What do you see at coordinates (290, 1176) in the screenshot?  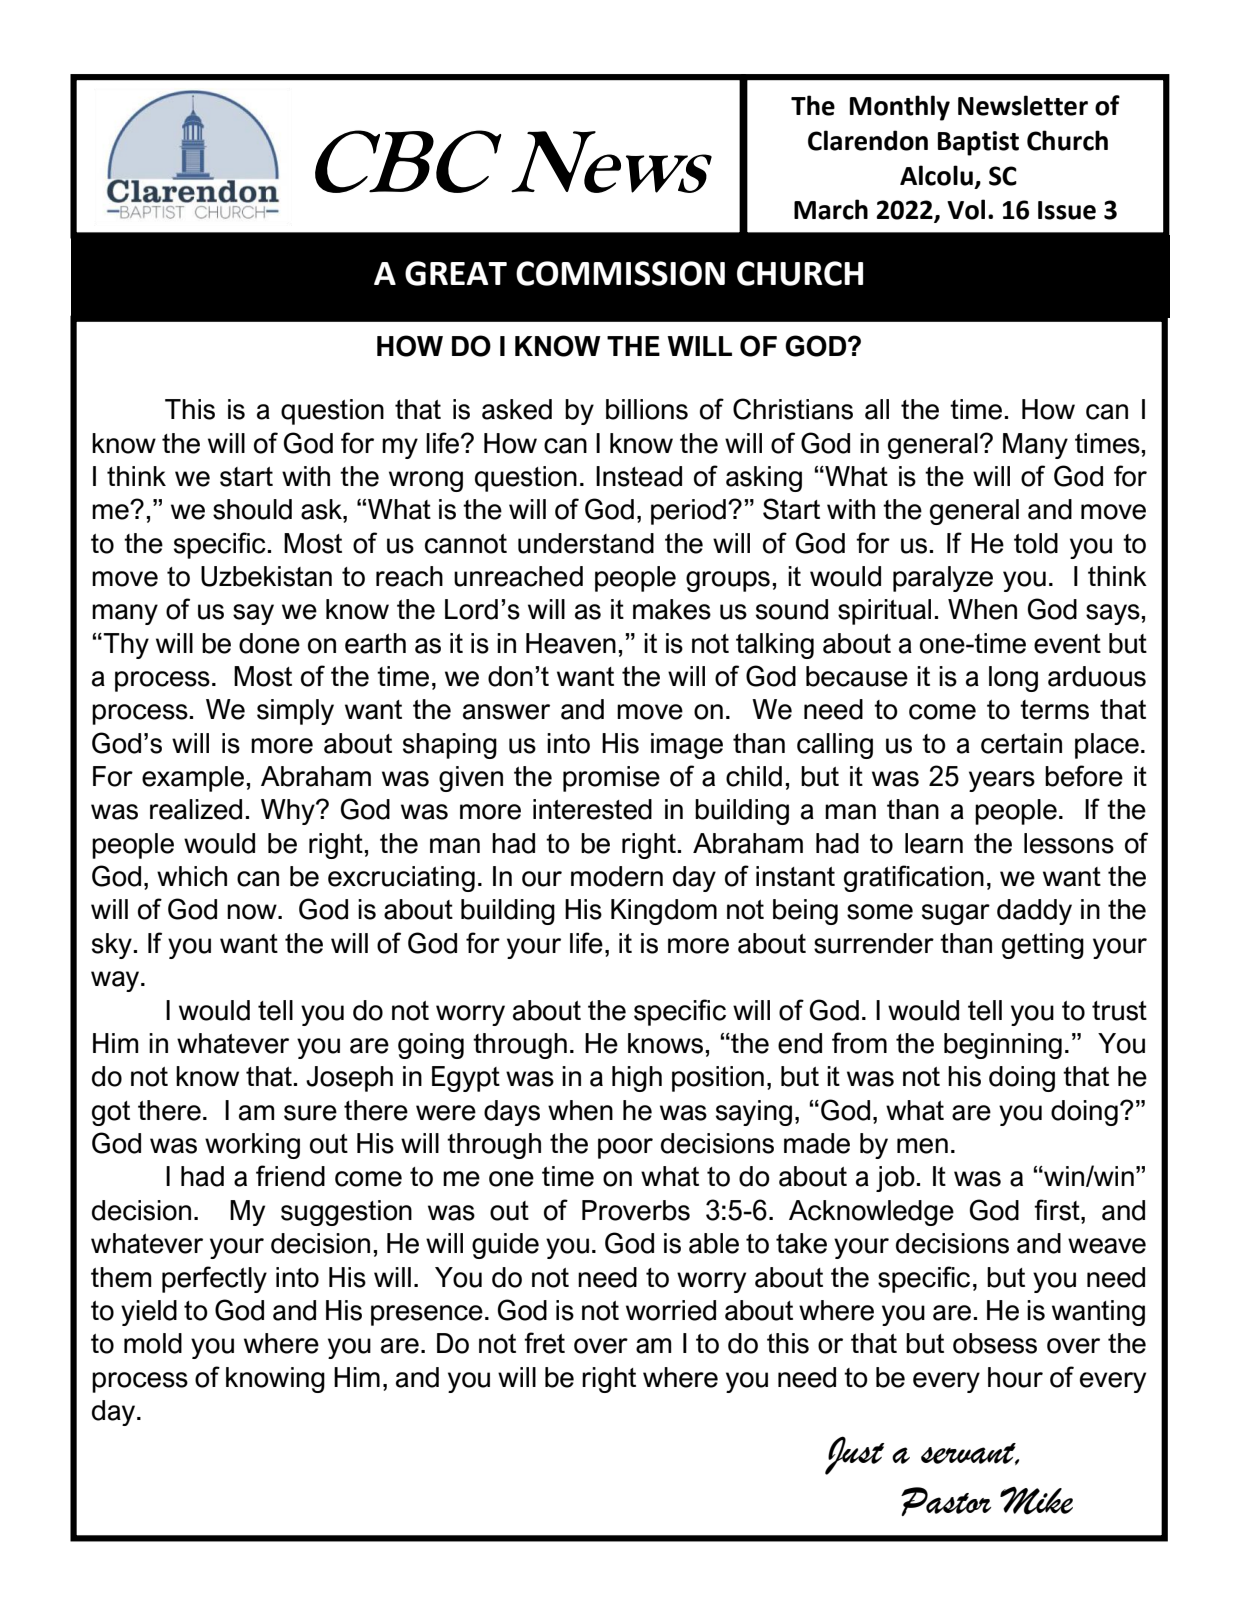 I see `friend` at bounding box center [290, 1176].
